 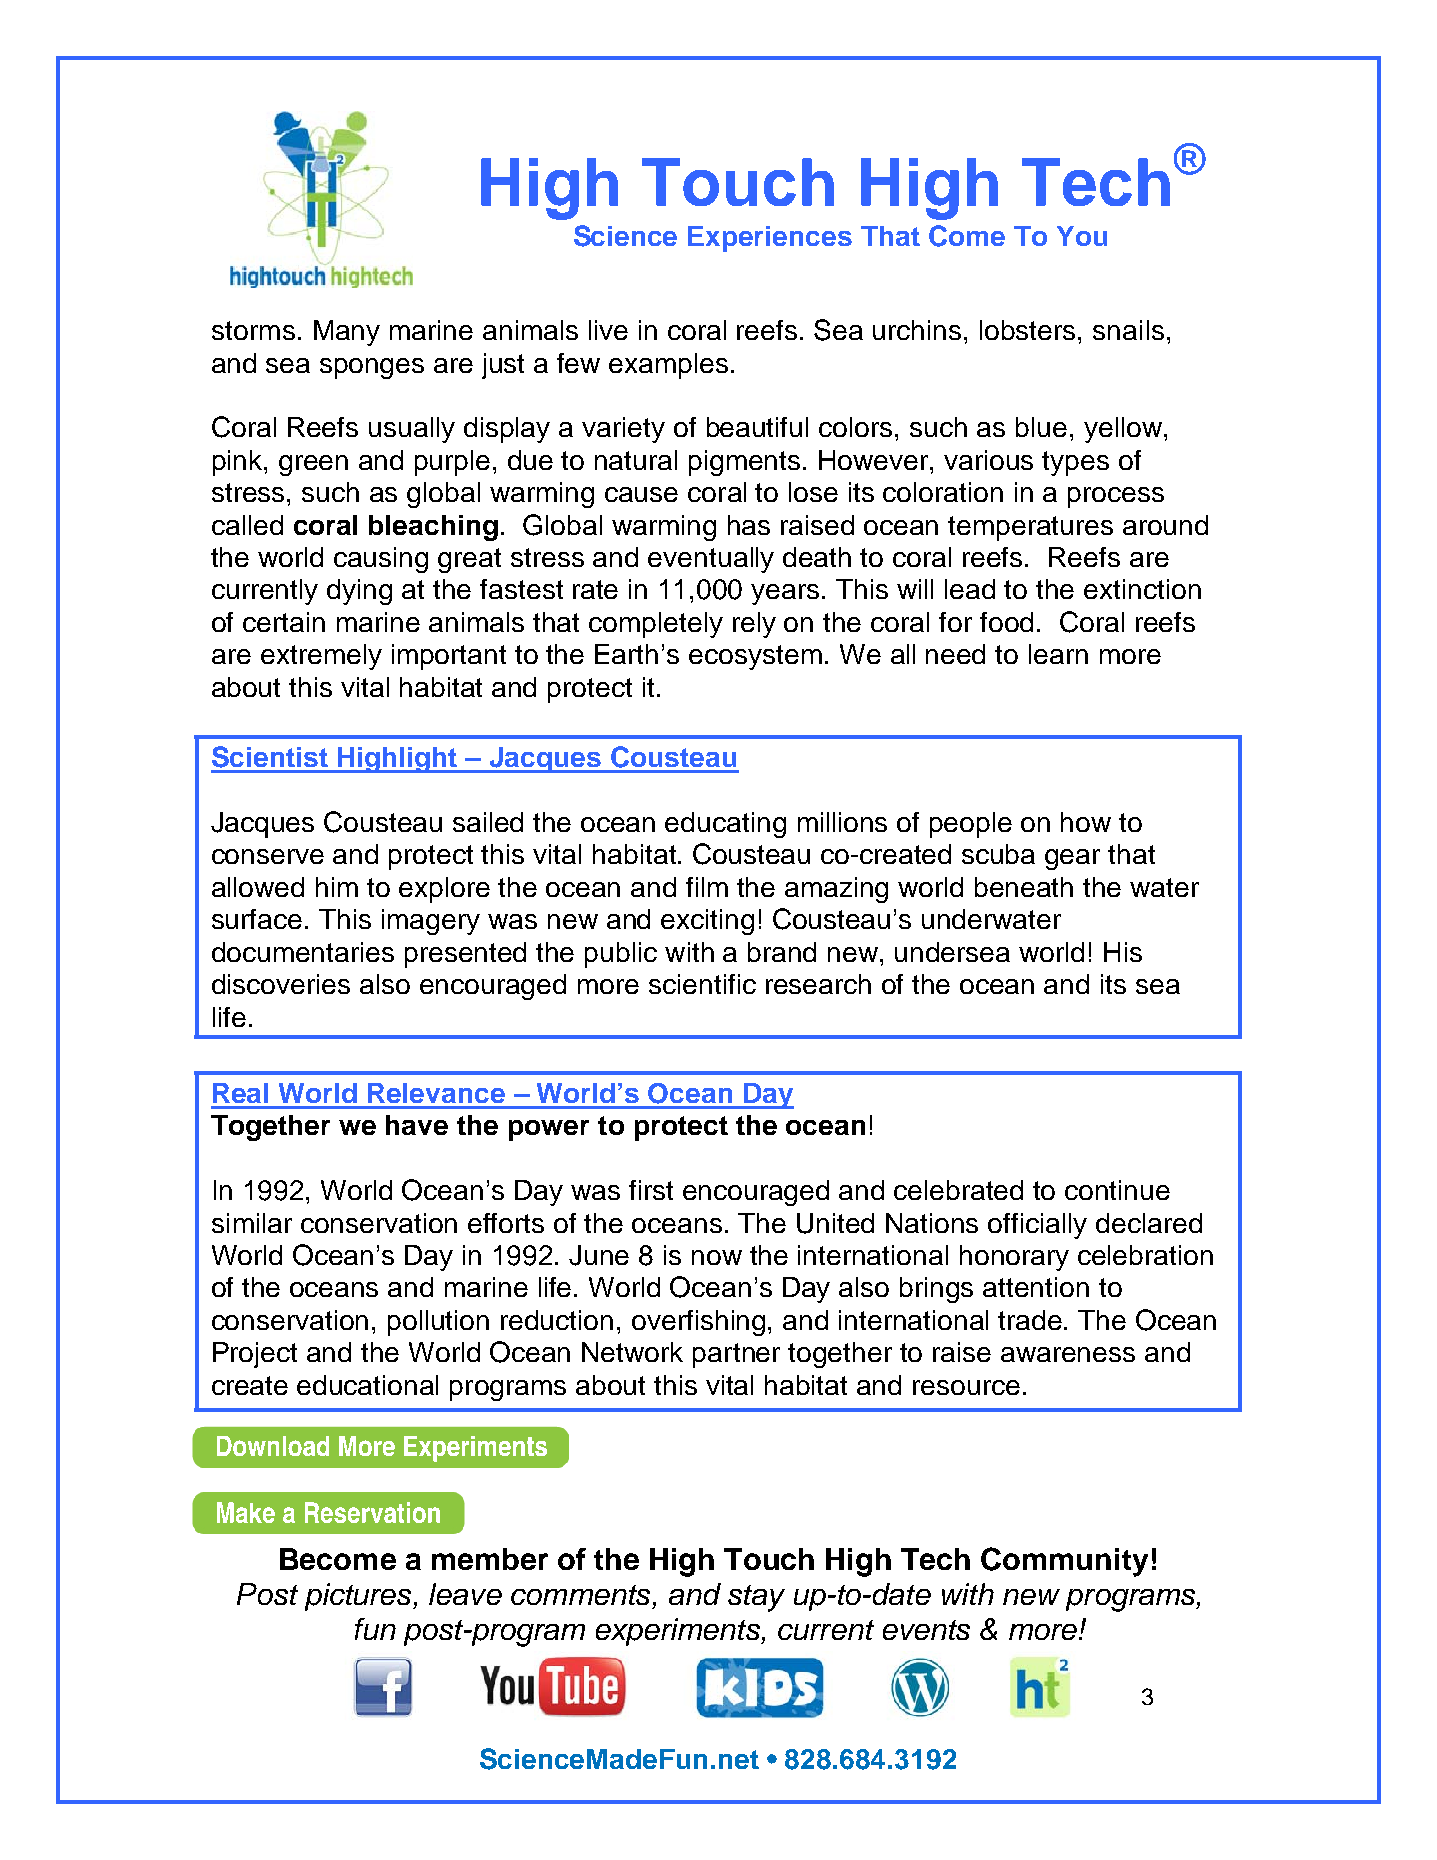 I want to click on exciting, so click(x=707, y=922).
